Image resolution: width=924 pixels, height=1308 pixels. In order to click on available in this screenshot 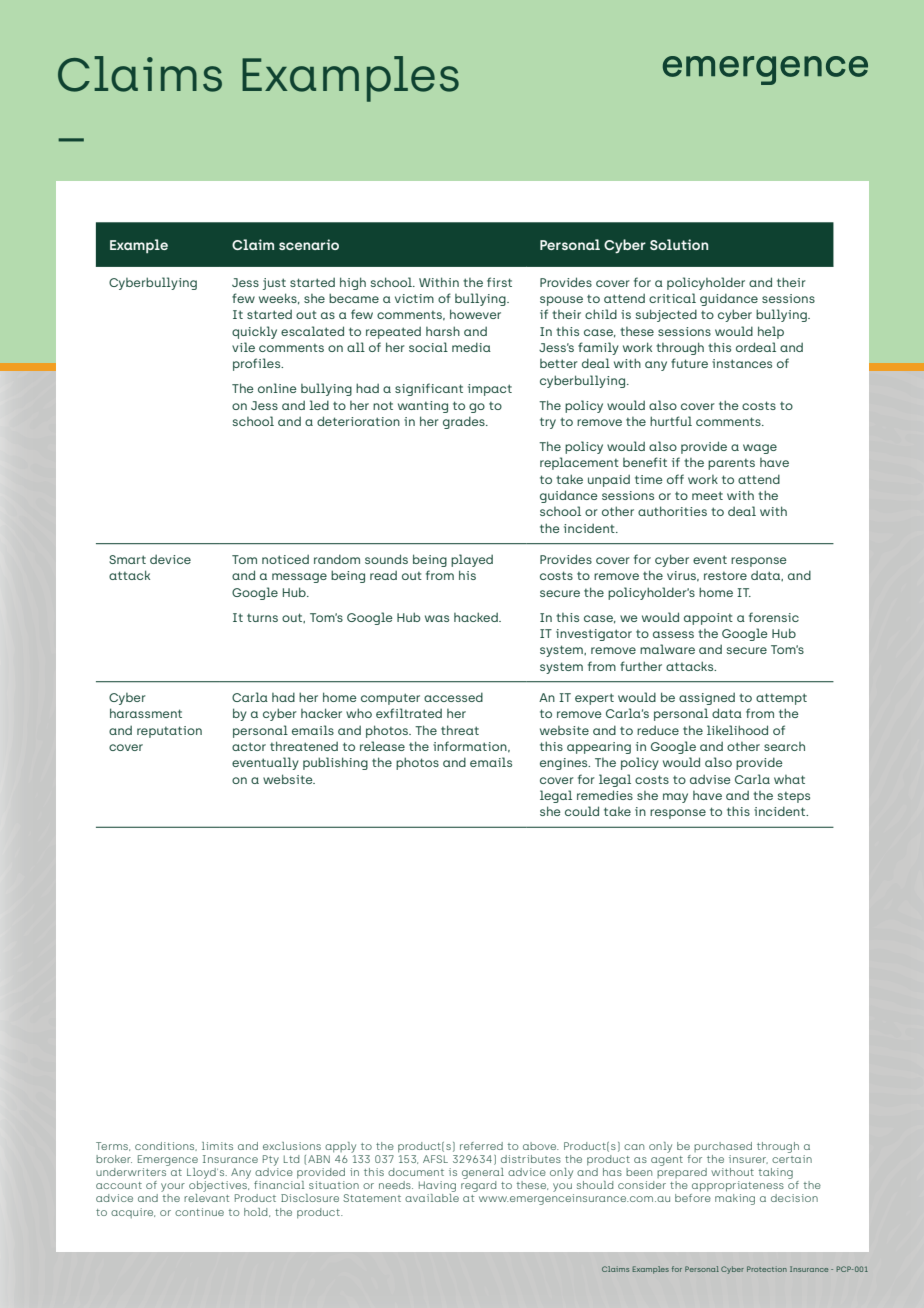, I will do `click(432, 1198)`.
